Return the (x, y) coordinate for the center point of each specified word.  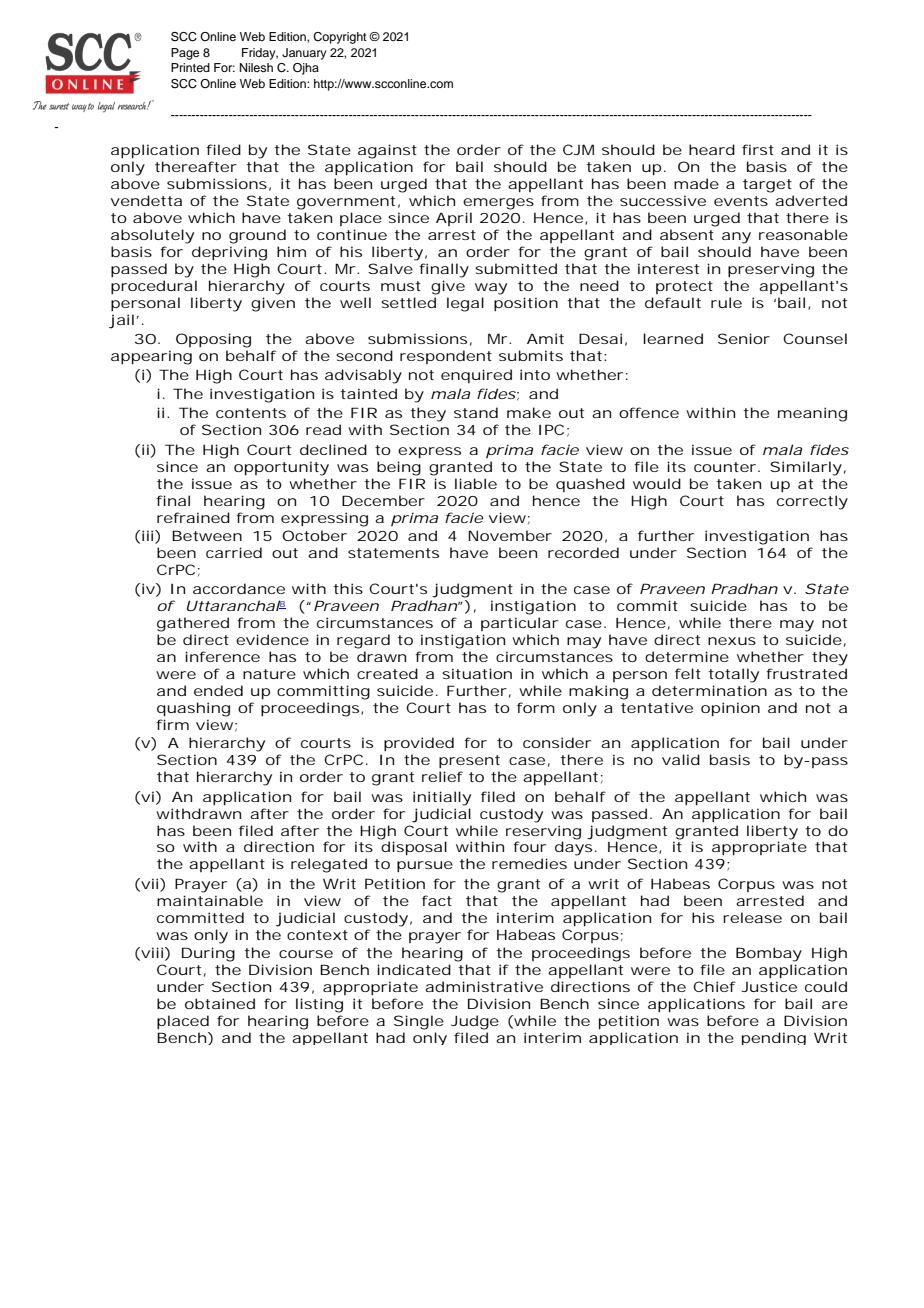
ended (218, 690)
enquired (476, 376)
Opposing (213, 340)
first (758, 149)
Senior (744, 338)
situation (477, 673)
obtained (220, 1003)
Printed (190, 67)
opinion (730, 709)
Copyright (340, 38)
